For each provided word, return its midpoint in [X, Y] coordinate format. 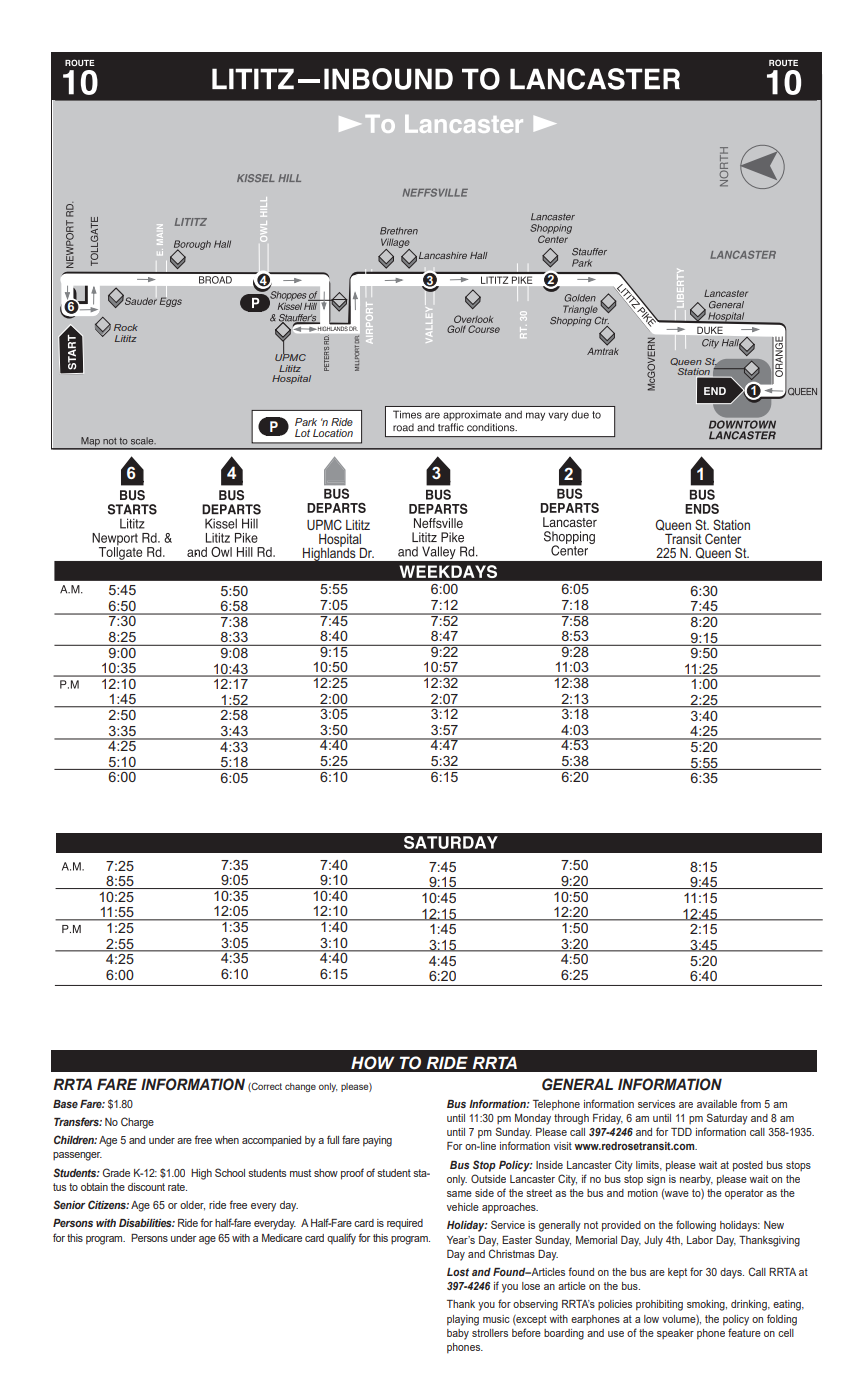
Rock [126, 327]
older [192, 1206]
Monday [533, 1119]
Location [333, 433]
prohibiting [659, 1305]
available [717, 1104]
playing [463, 1320]
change [300, 1087]
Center [723, 538]
